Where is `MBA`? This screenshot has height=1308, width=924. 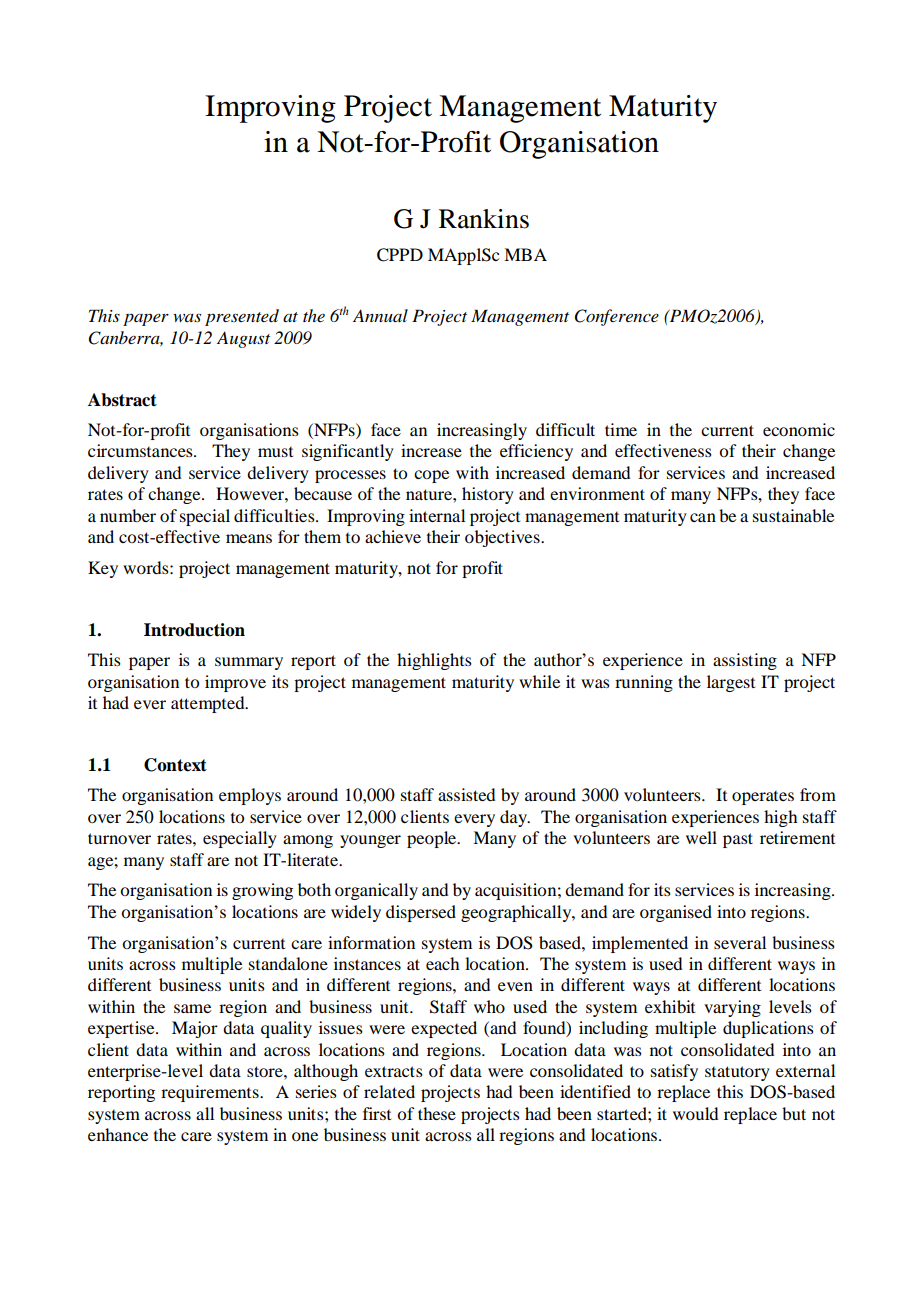 MBA is located at coordinates (525, 254).
